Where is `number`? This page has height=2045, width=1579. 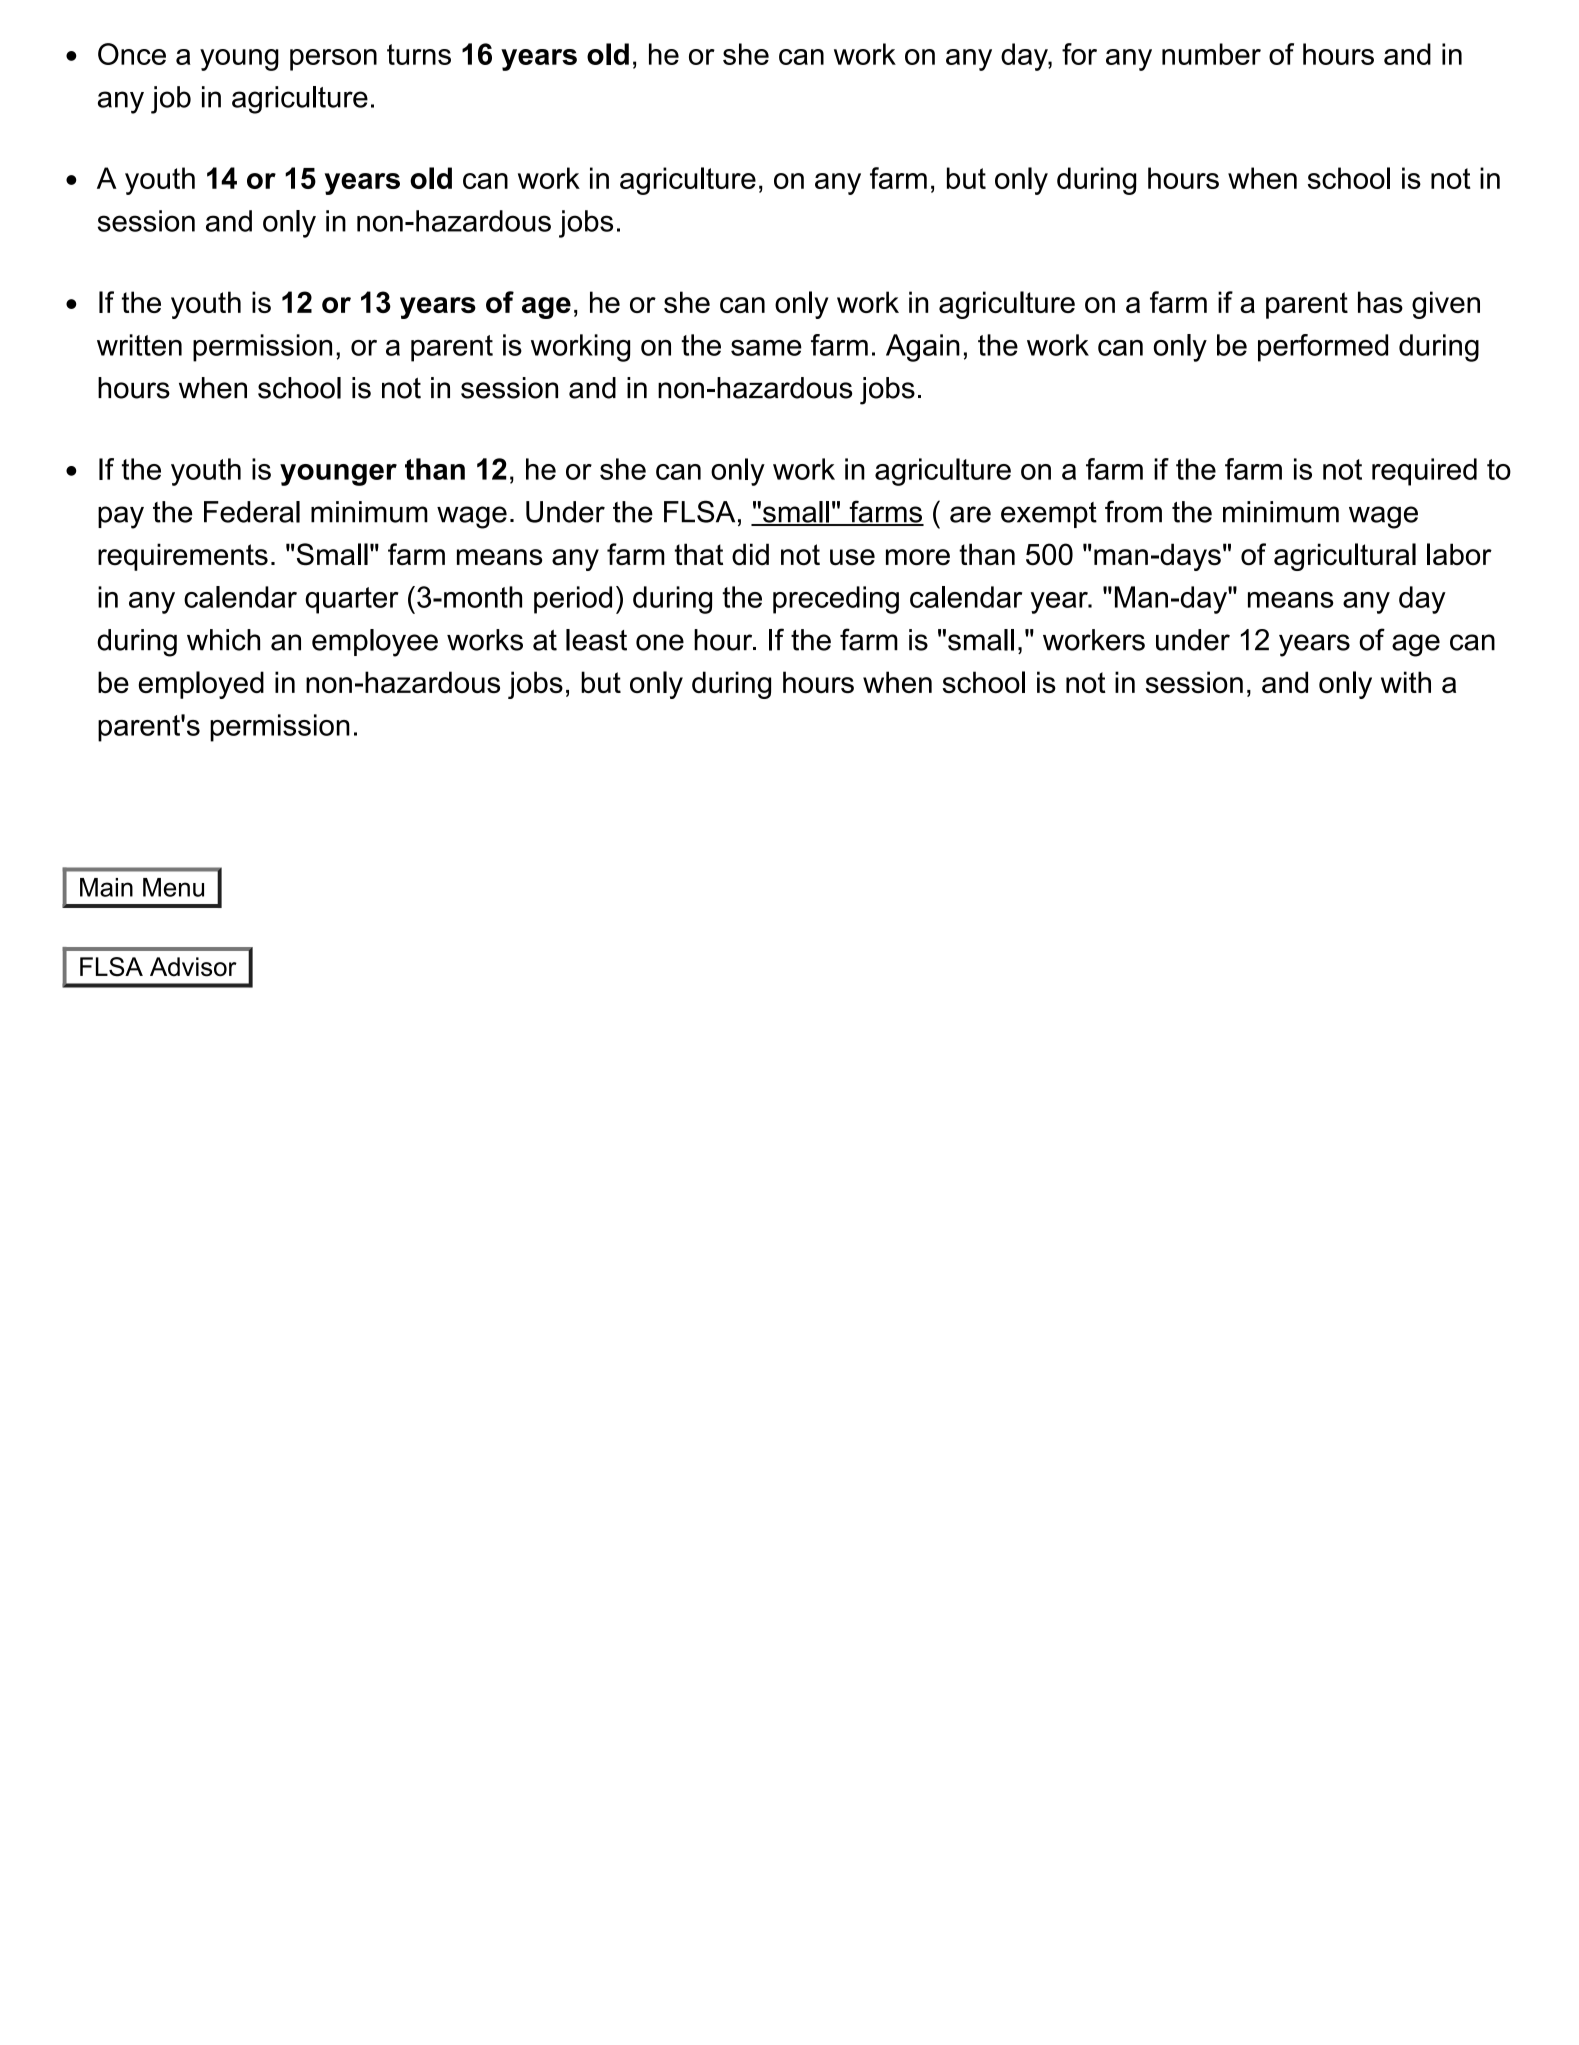
number is located at coordinates (1211, 54).
